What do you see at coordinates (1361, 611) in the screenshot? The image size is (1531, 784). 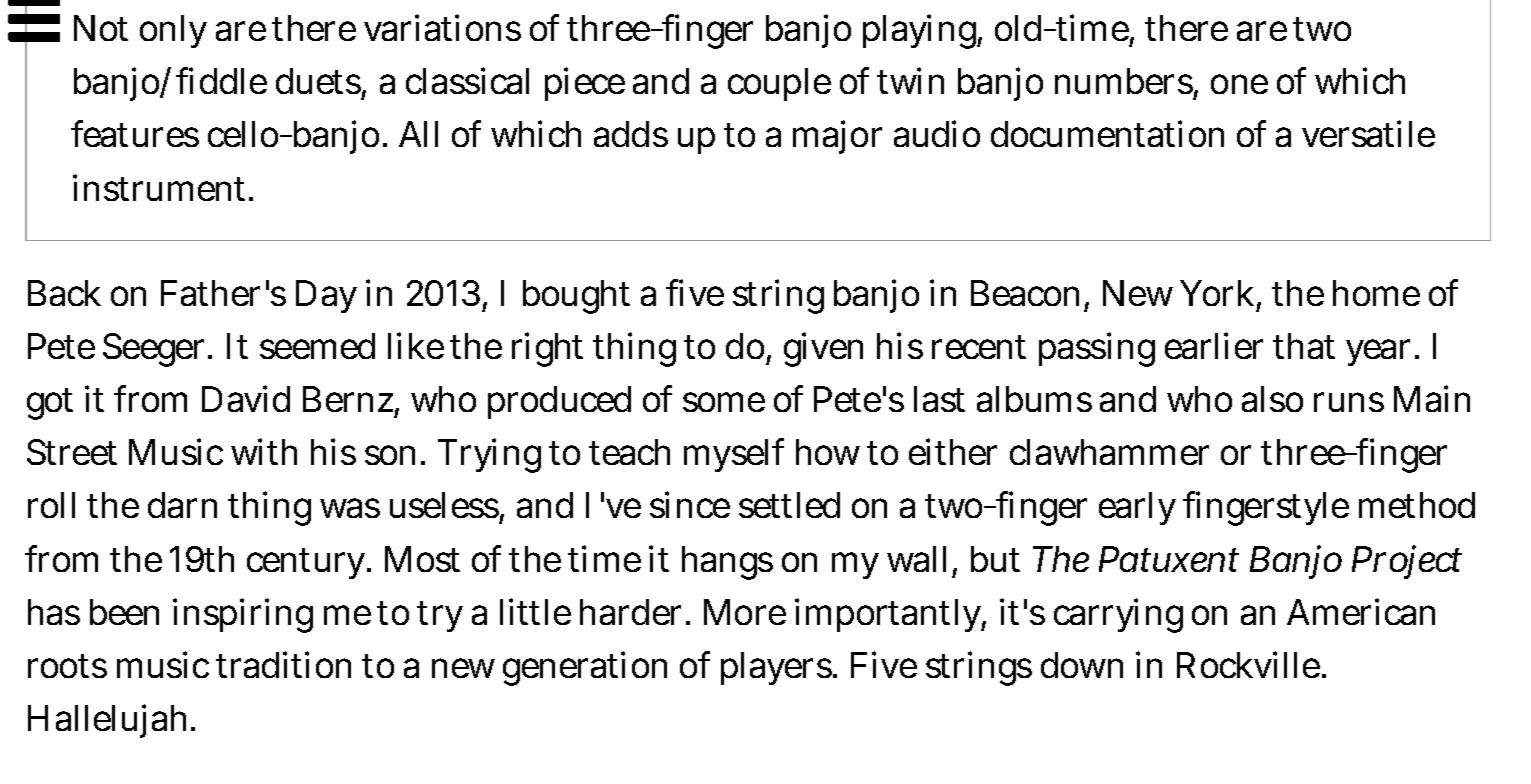 I see `American` at bounding box center [1361, 611].
